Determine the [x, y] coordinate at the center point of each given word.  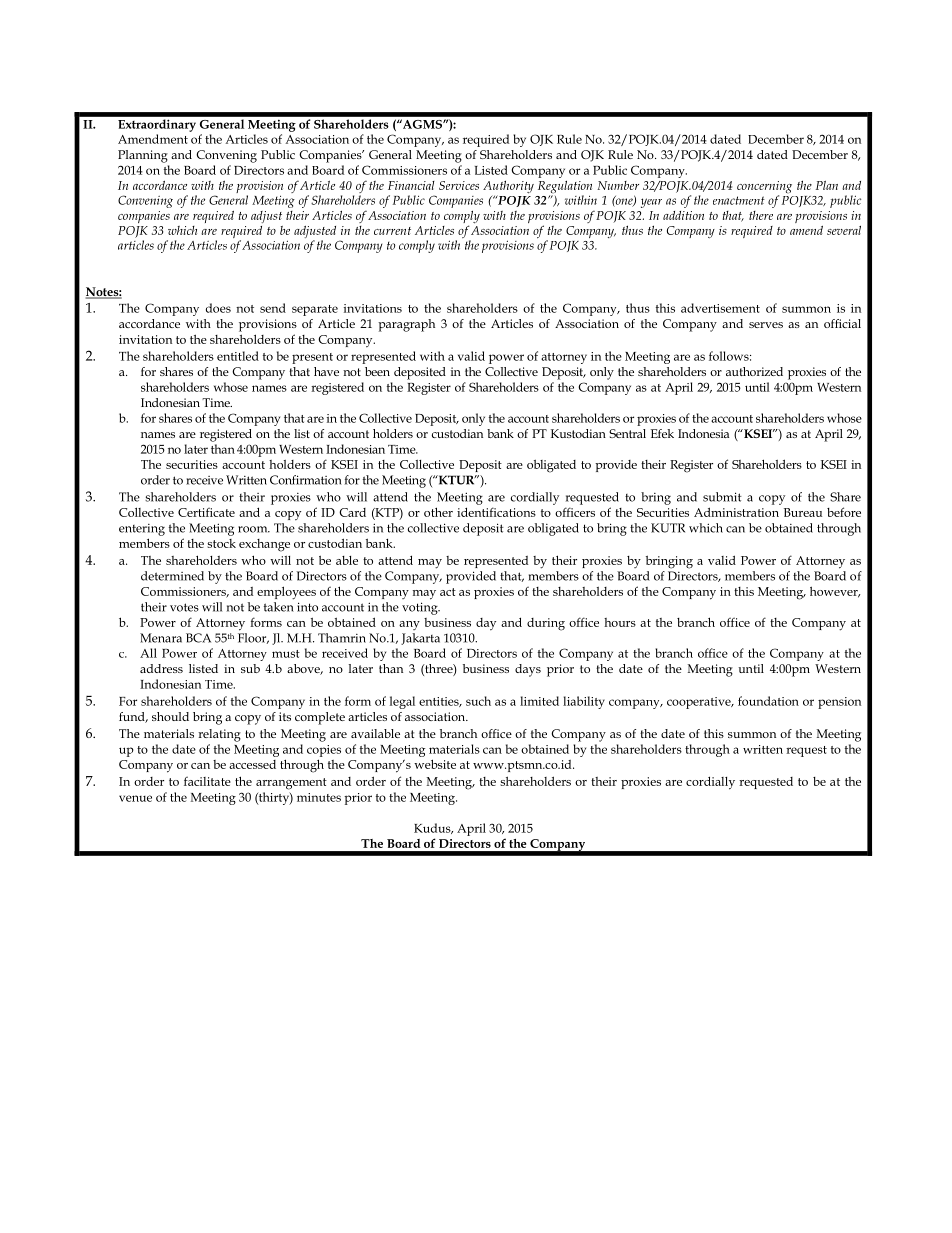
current [392, 231]
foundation [768, 701]
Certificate [206, 512]
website [435, 764]
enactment [739, 200]
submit [722, 497]
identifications [496, 512]
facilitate [207, 781]
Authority [508, 188]
